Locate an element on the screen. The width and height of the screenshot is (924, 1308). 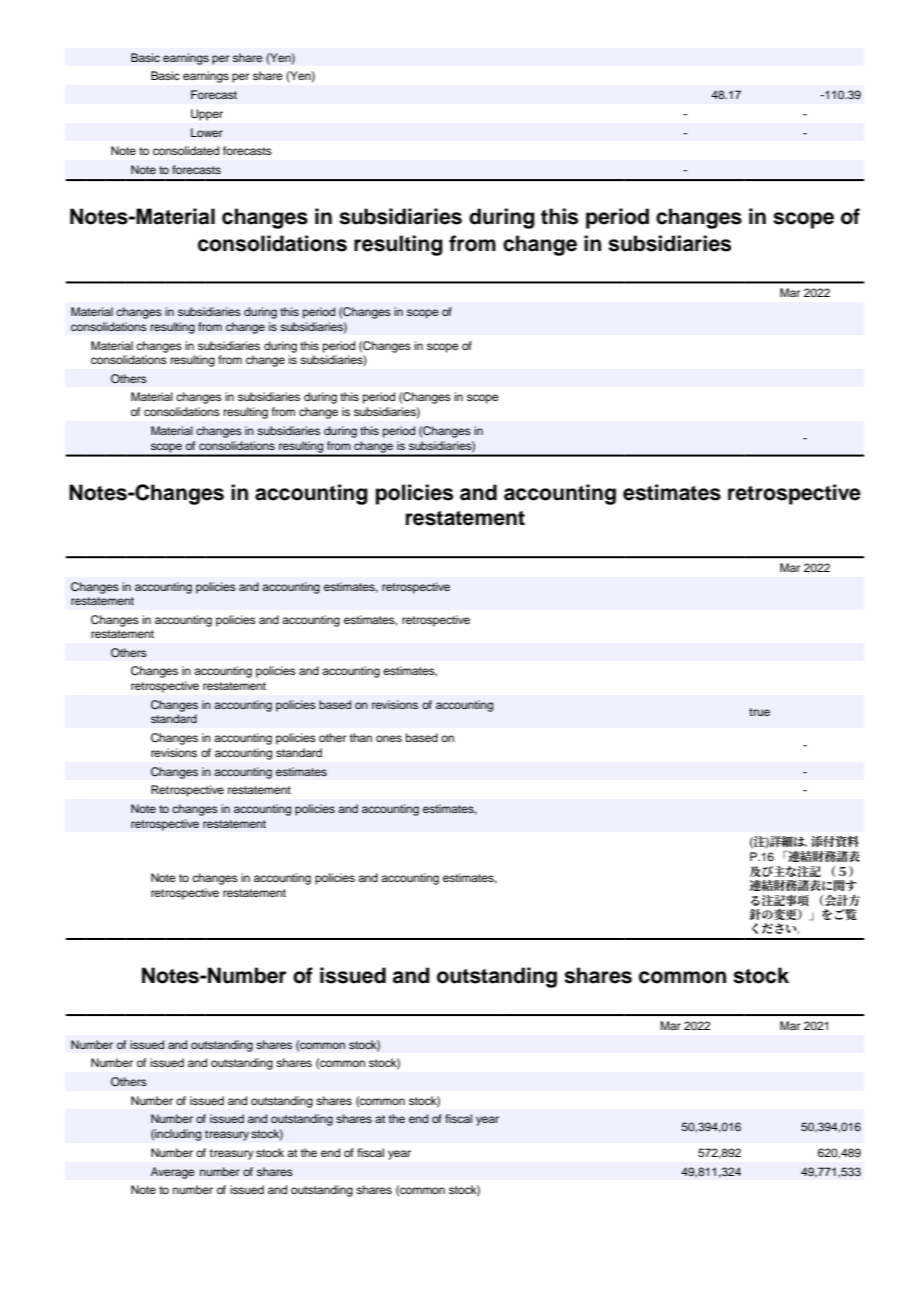
ones is located at coordinates (389, 738).
